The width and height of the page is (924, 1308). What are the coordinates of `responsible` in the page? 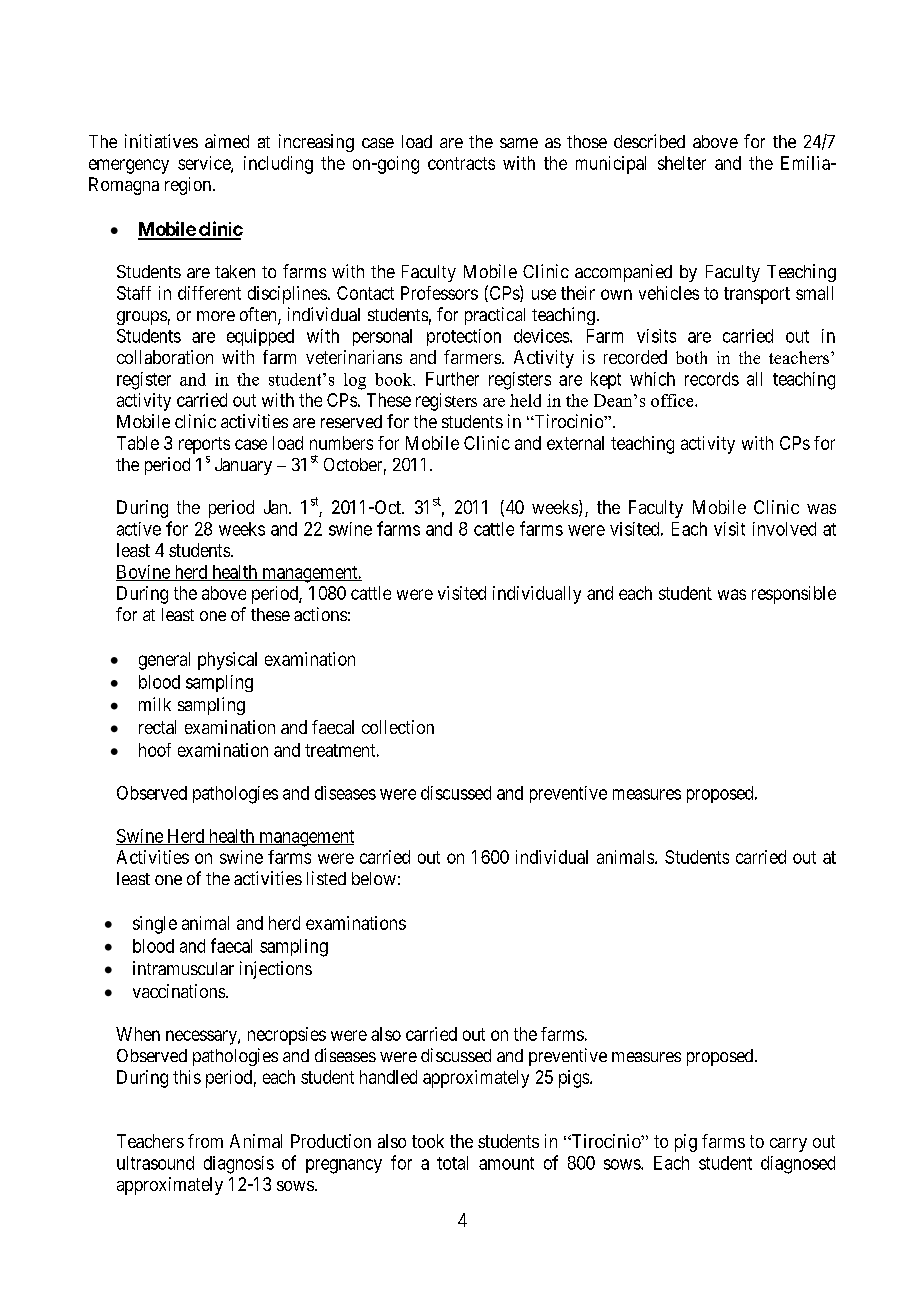 It's located at (794, 595).
